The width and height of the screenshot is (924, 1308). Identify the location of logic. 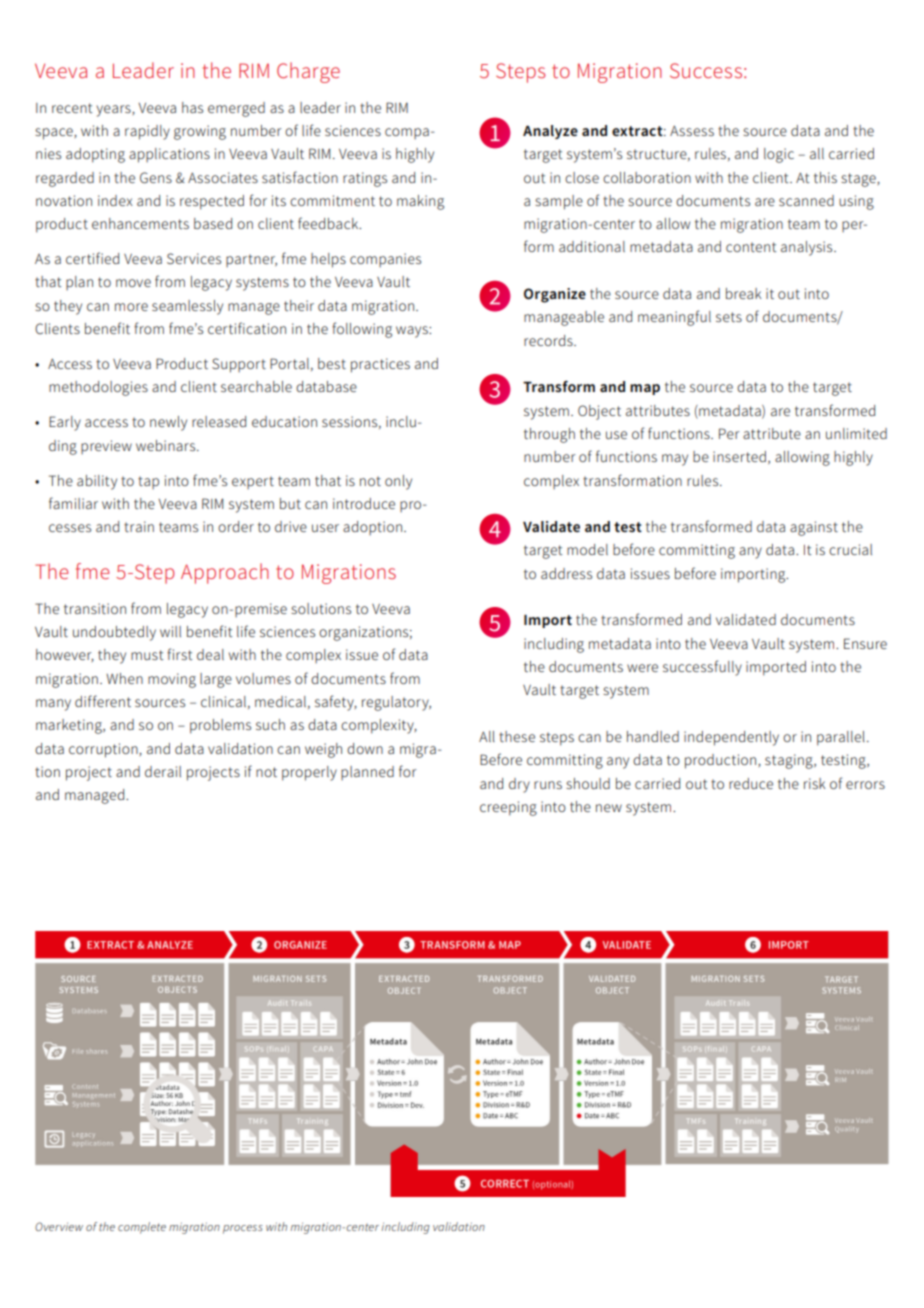
(779, 155).
